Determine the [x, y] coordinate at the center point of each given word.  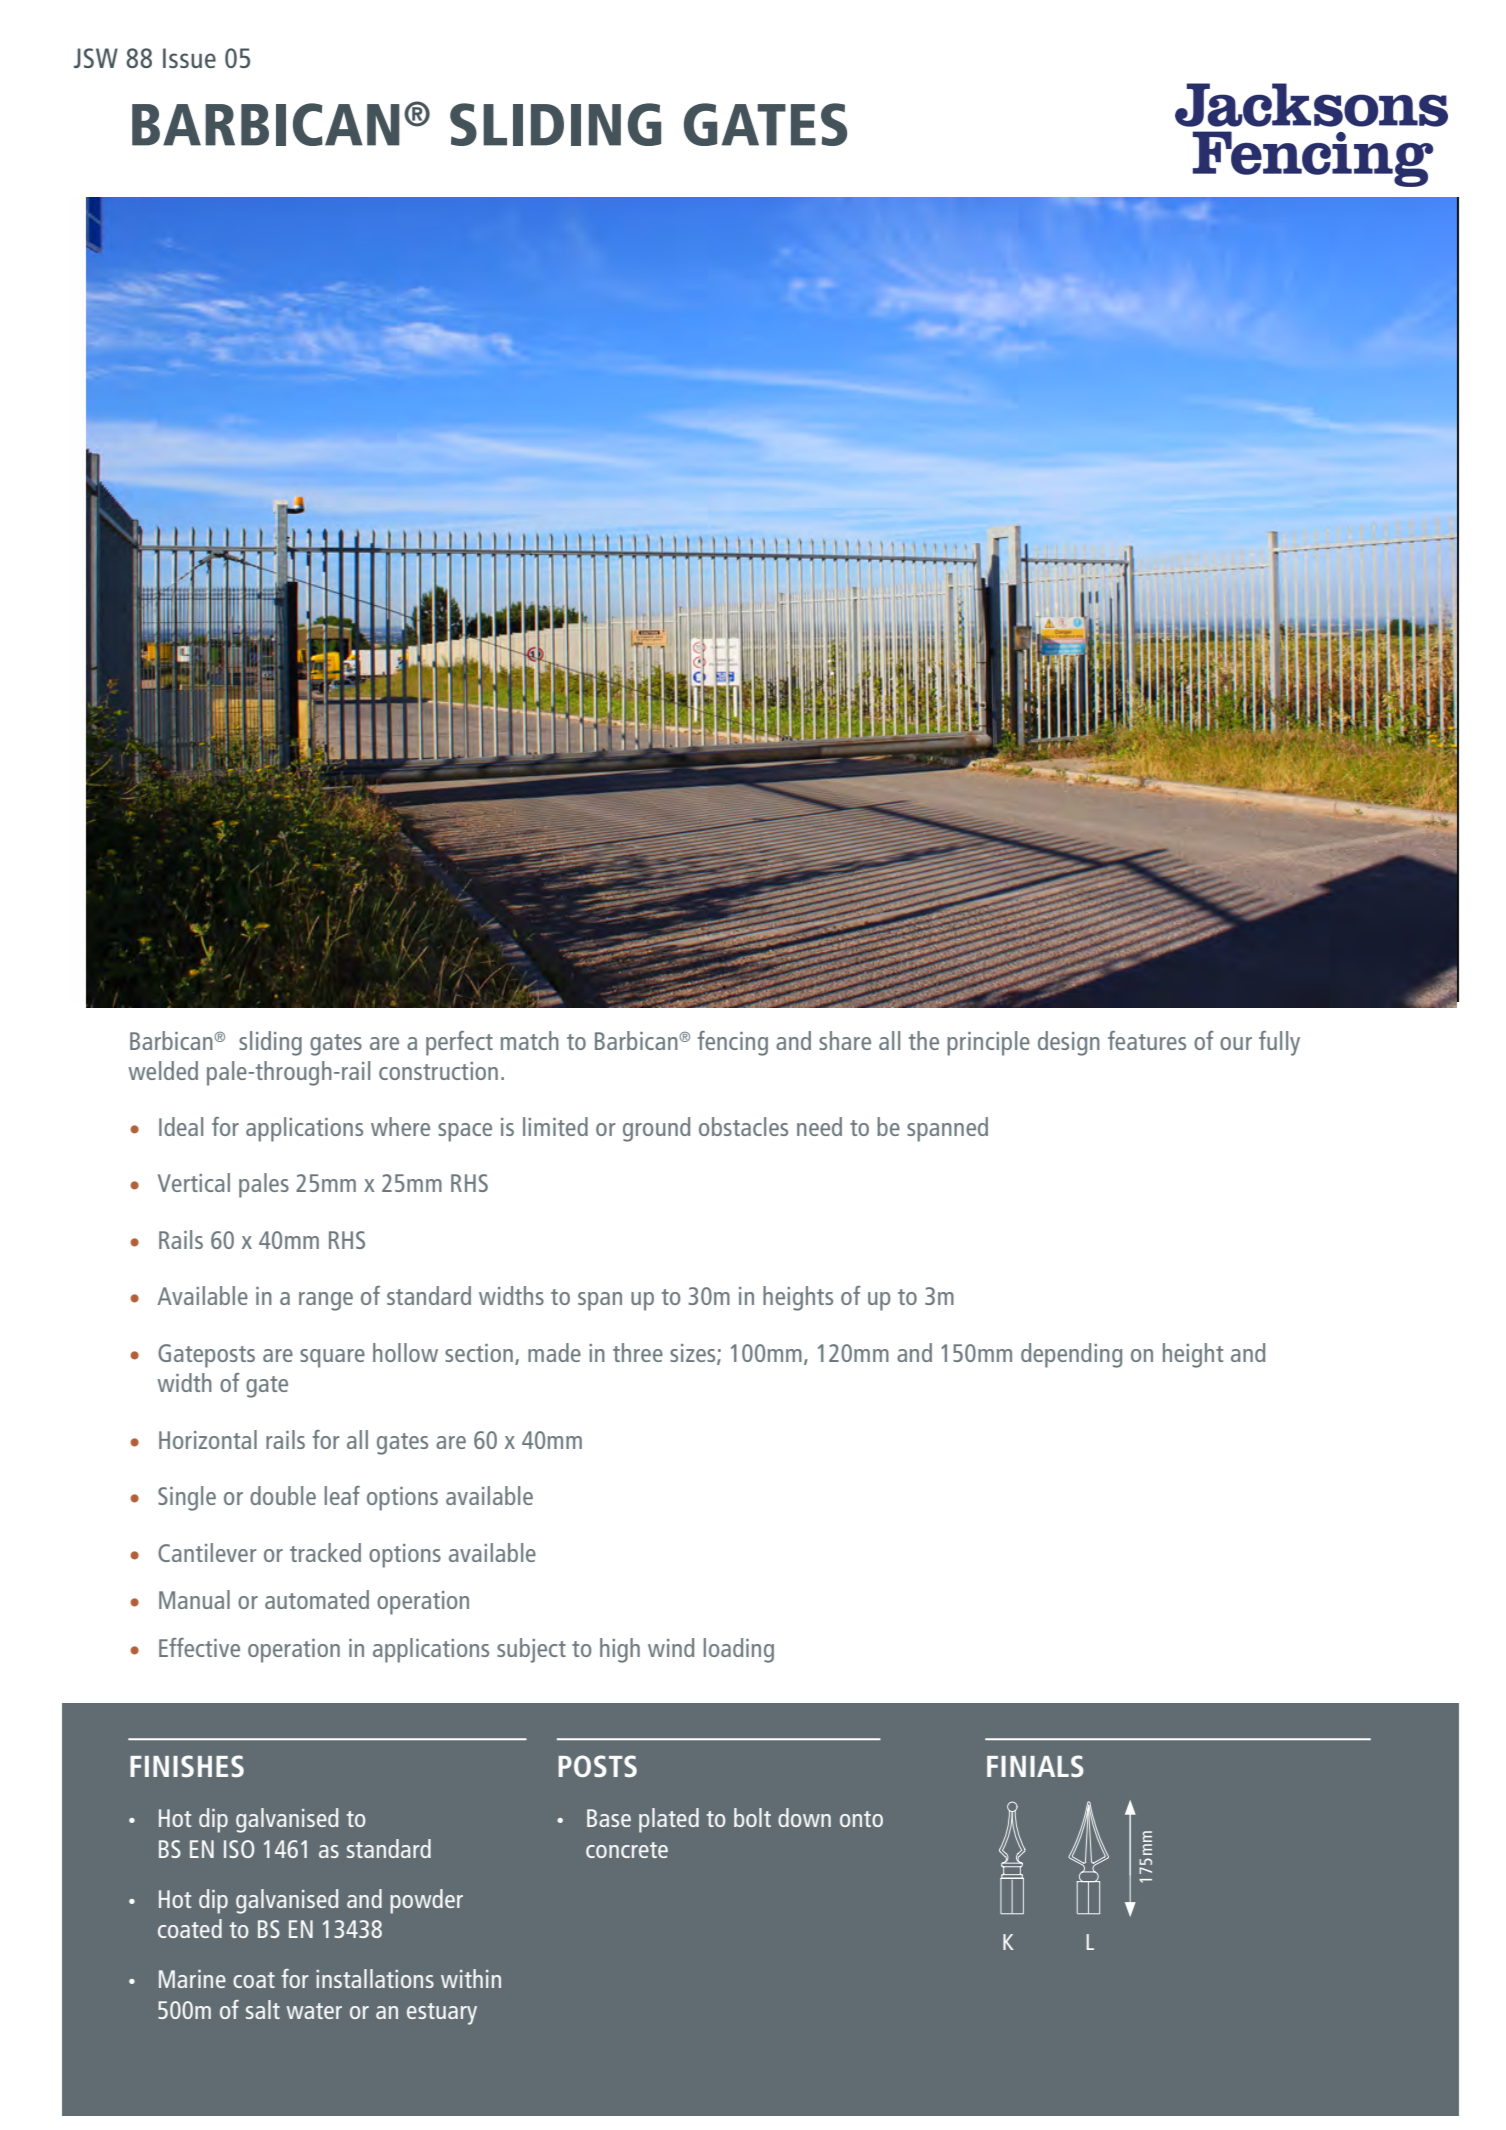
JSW [96, 58]
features [1147, 1040]
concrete [627, 1850]
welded [163, 1070]
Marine [192, 1979]
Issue [189, 58]
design [1069, 1043]
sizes [694, 1354]
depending [1071, 1355]
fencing [733, 1043]
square [332, 1358]
